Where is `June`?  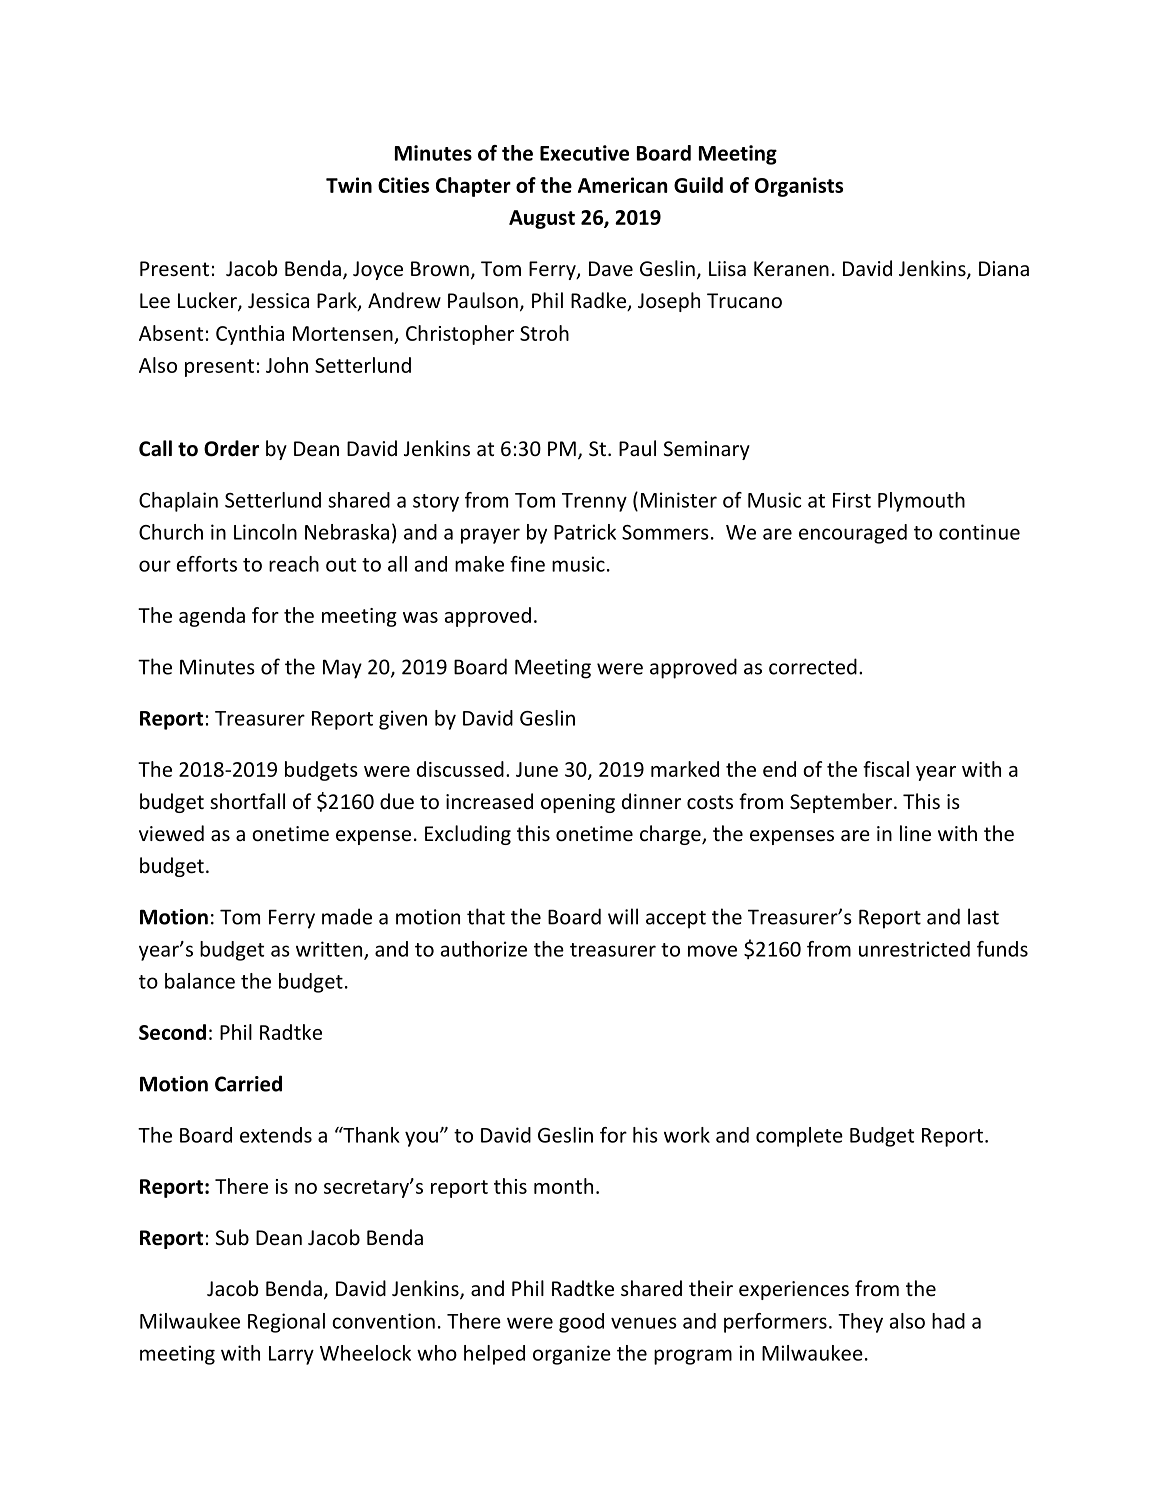
June is located at coordinates (537, 769).
